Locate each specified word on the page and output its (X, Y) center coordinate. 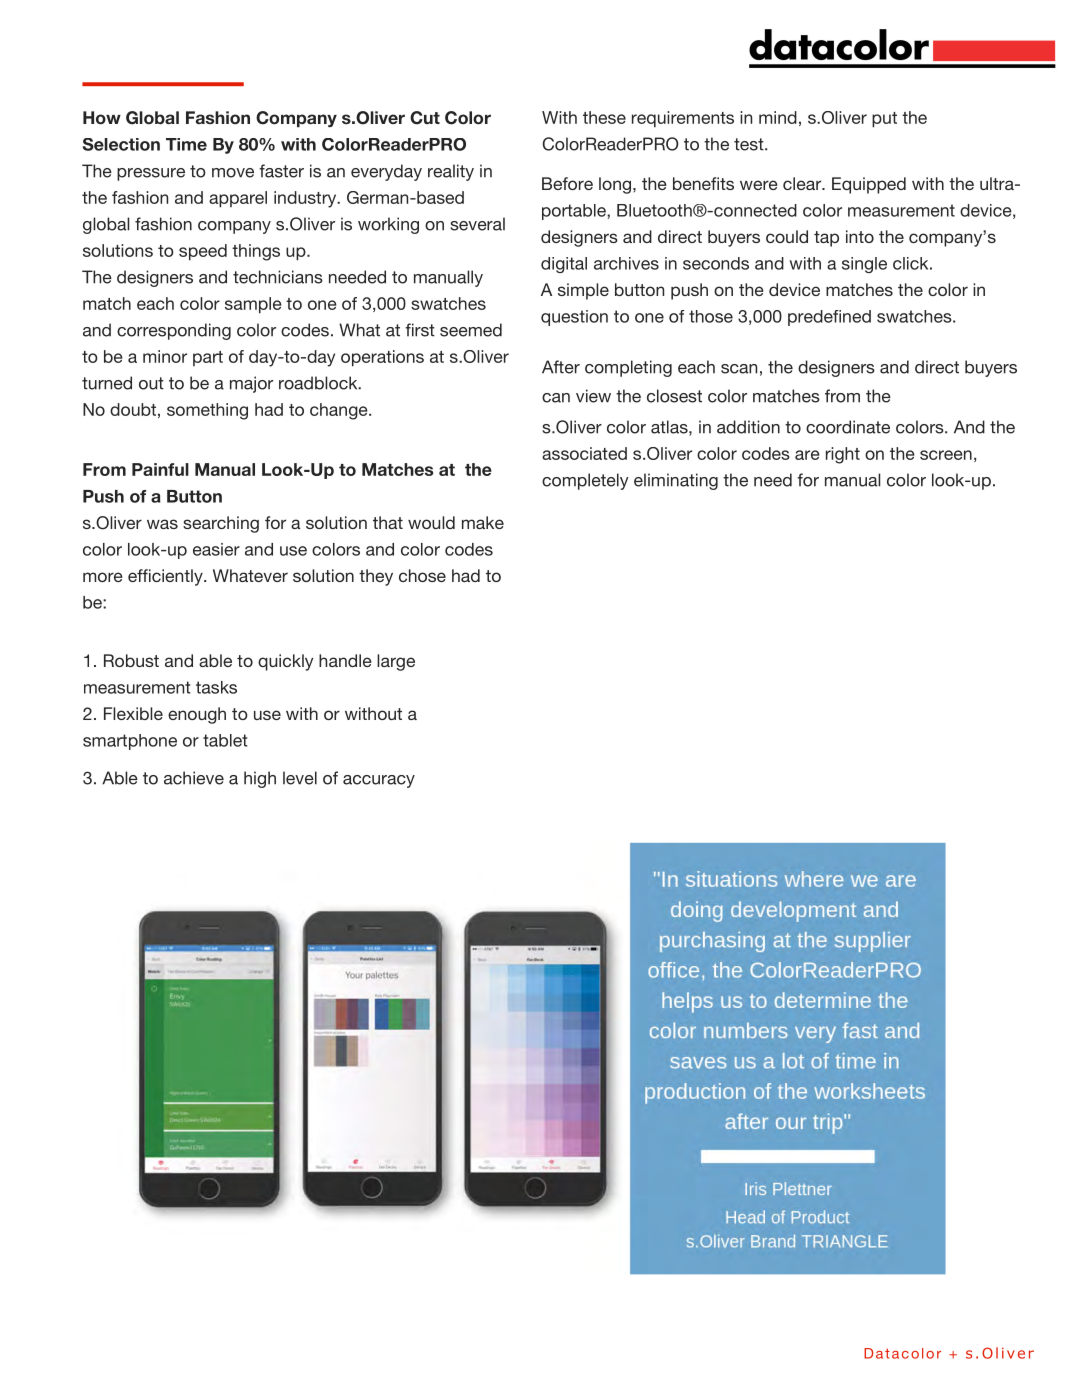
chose (422, 575)
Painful (160, 469)
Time (186, 144)
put (884, 120)
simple (583, 291)
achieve (194, 778)
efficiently (166, 577)
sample (253, 305)
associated (584, 453)
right (843, 455)
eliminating (676, 481)
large (396, 662)
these (604, 117)
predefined (829, 318)
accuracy (379, 781)
